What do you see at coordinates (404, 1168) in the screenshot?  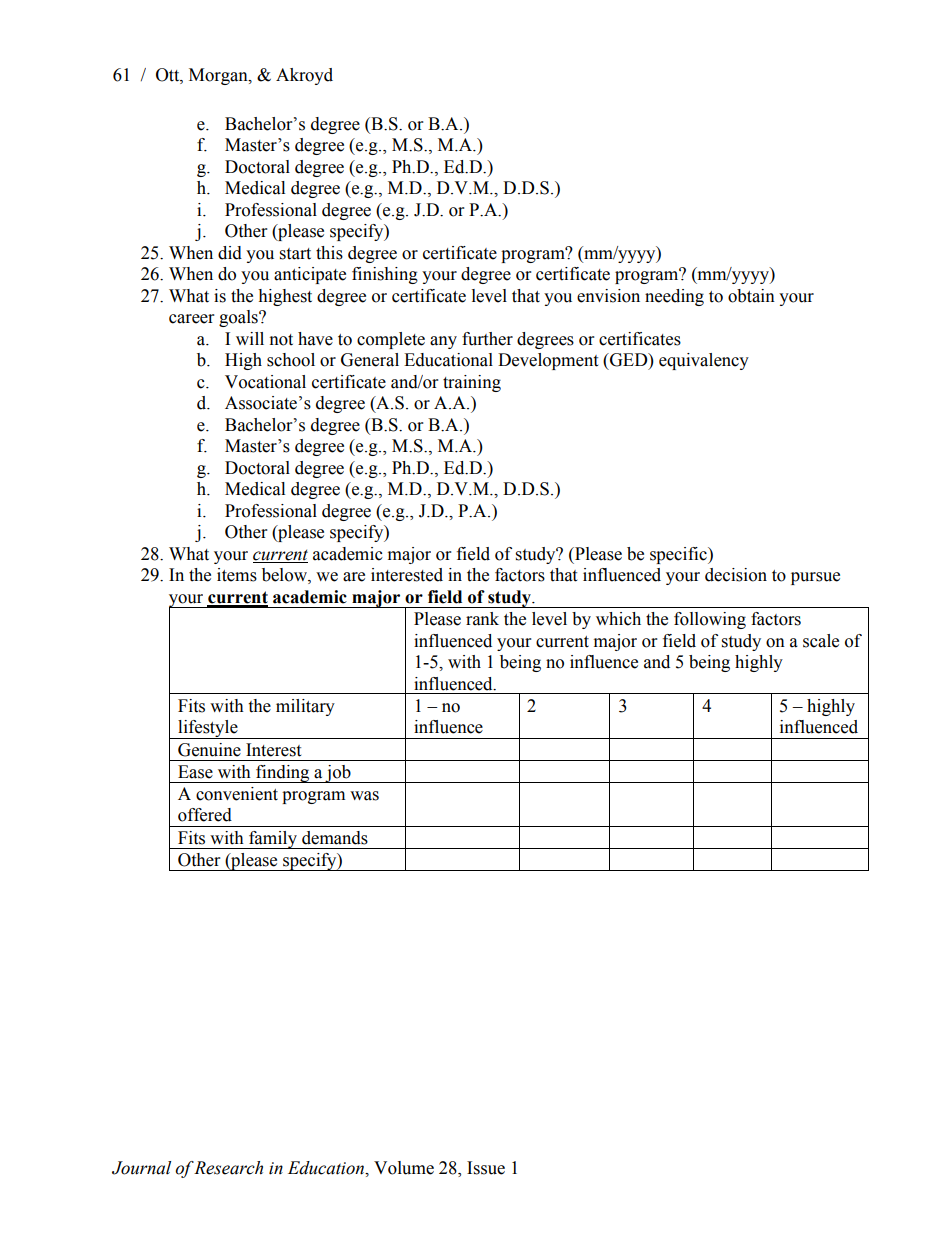 I see `Volume` at bounding box center [404, 1168].
